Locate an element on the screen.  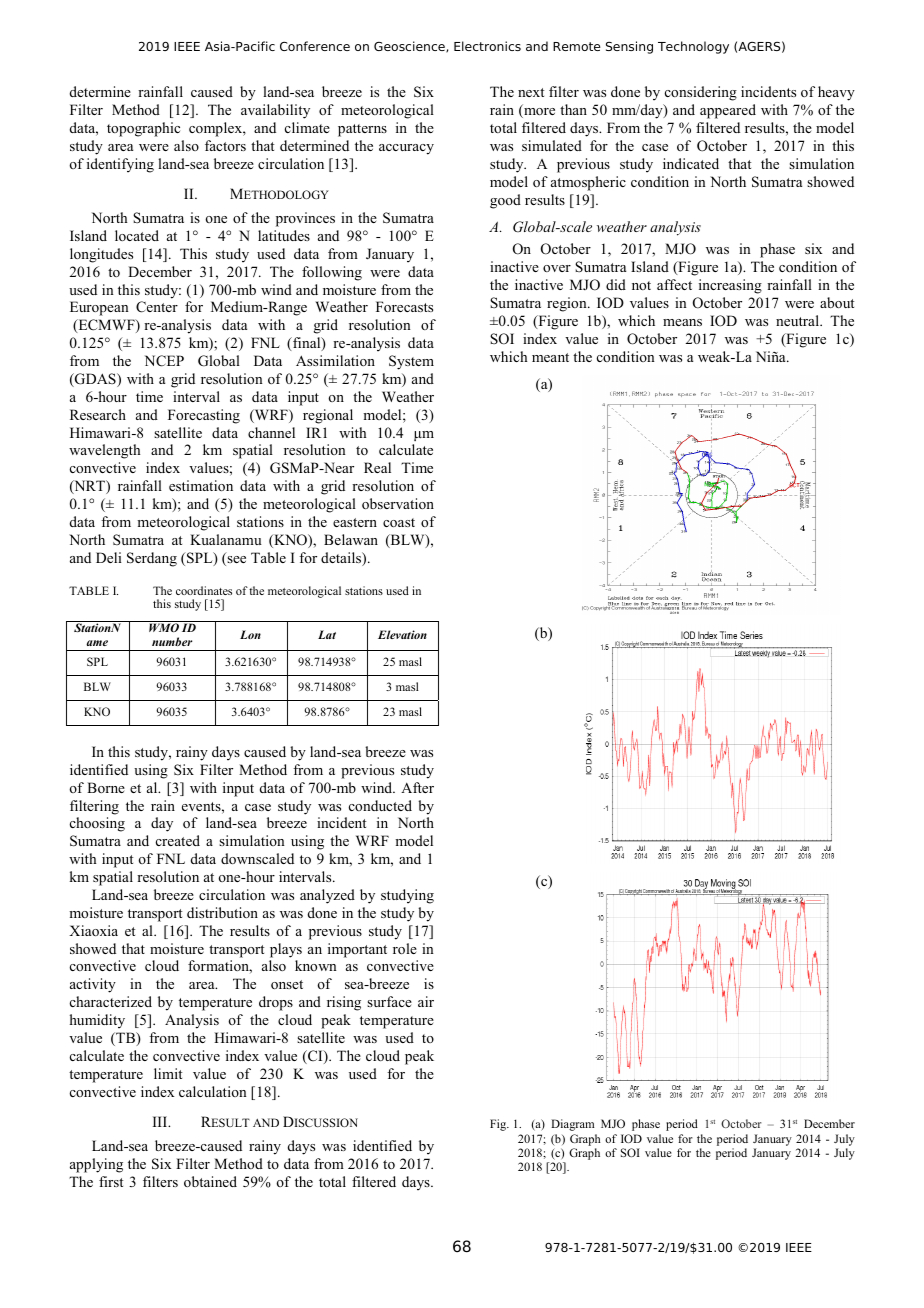
Elevation is located at coordinates (402, 634).
